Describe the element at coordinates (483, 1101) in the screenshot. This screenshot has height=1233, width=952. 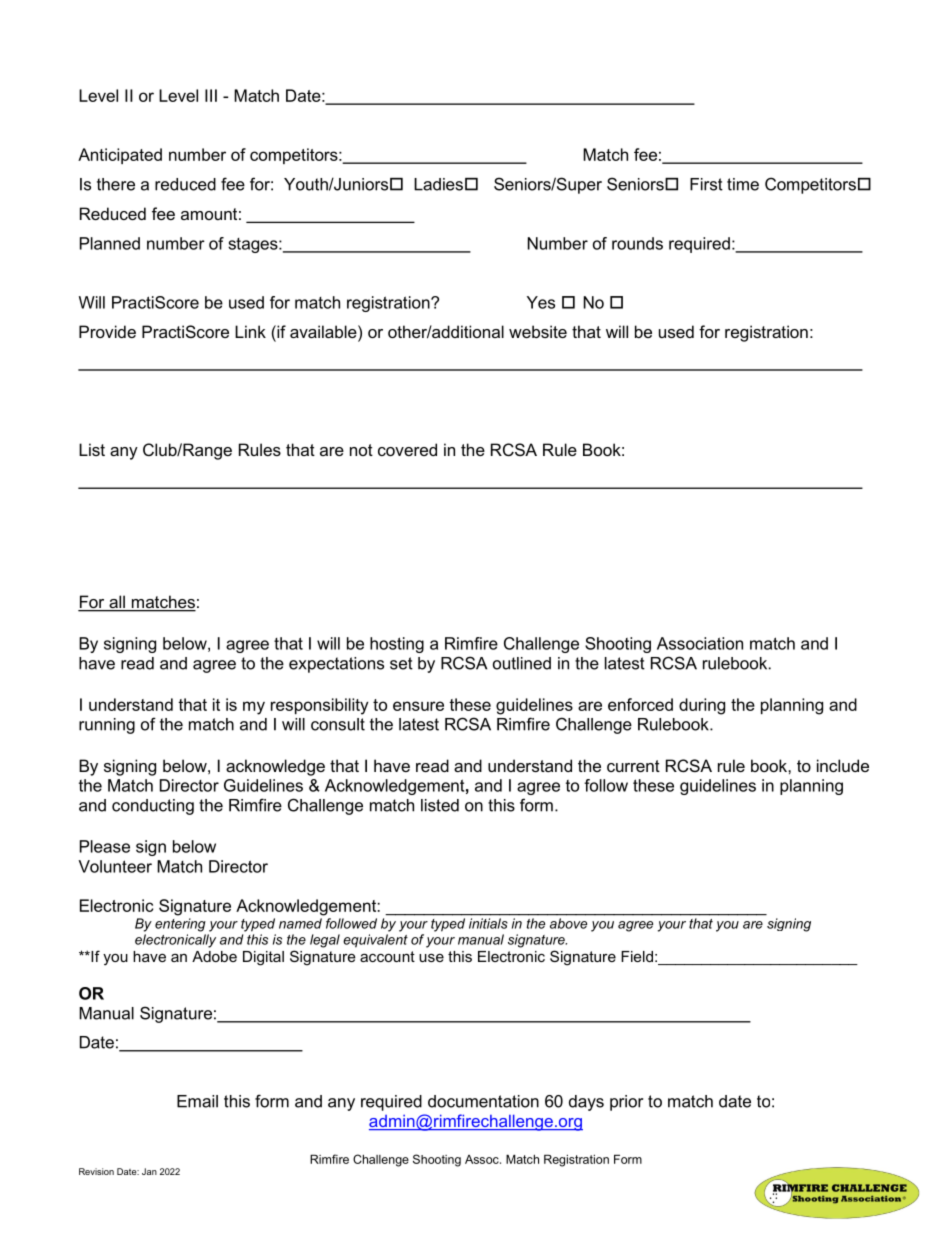
I see `documentation` at that location.
